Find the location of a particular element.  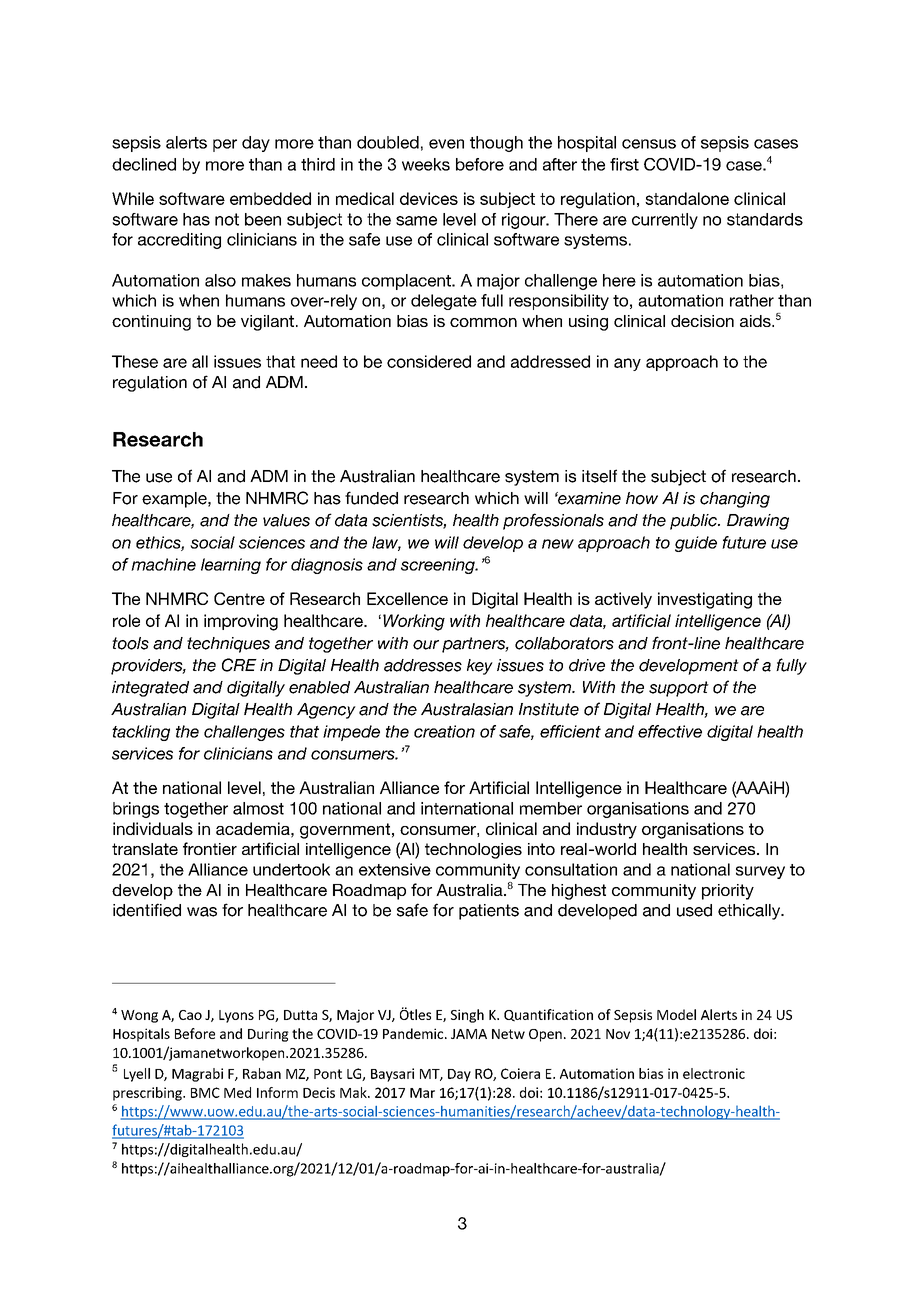

per is located at coordinates (225, 145).
